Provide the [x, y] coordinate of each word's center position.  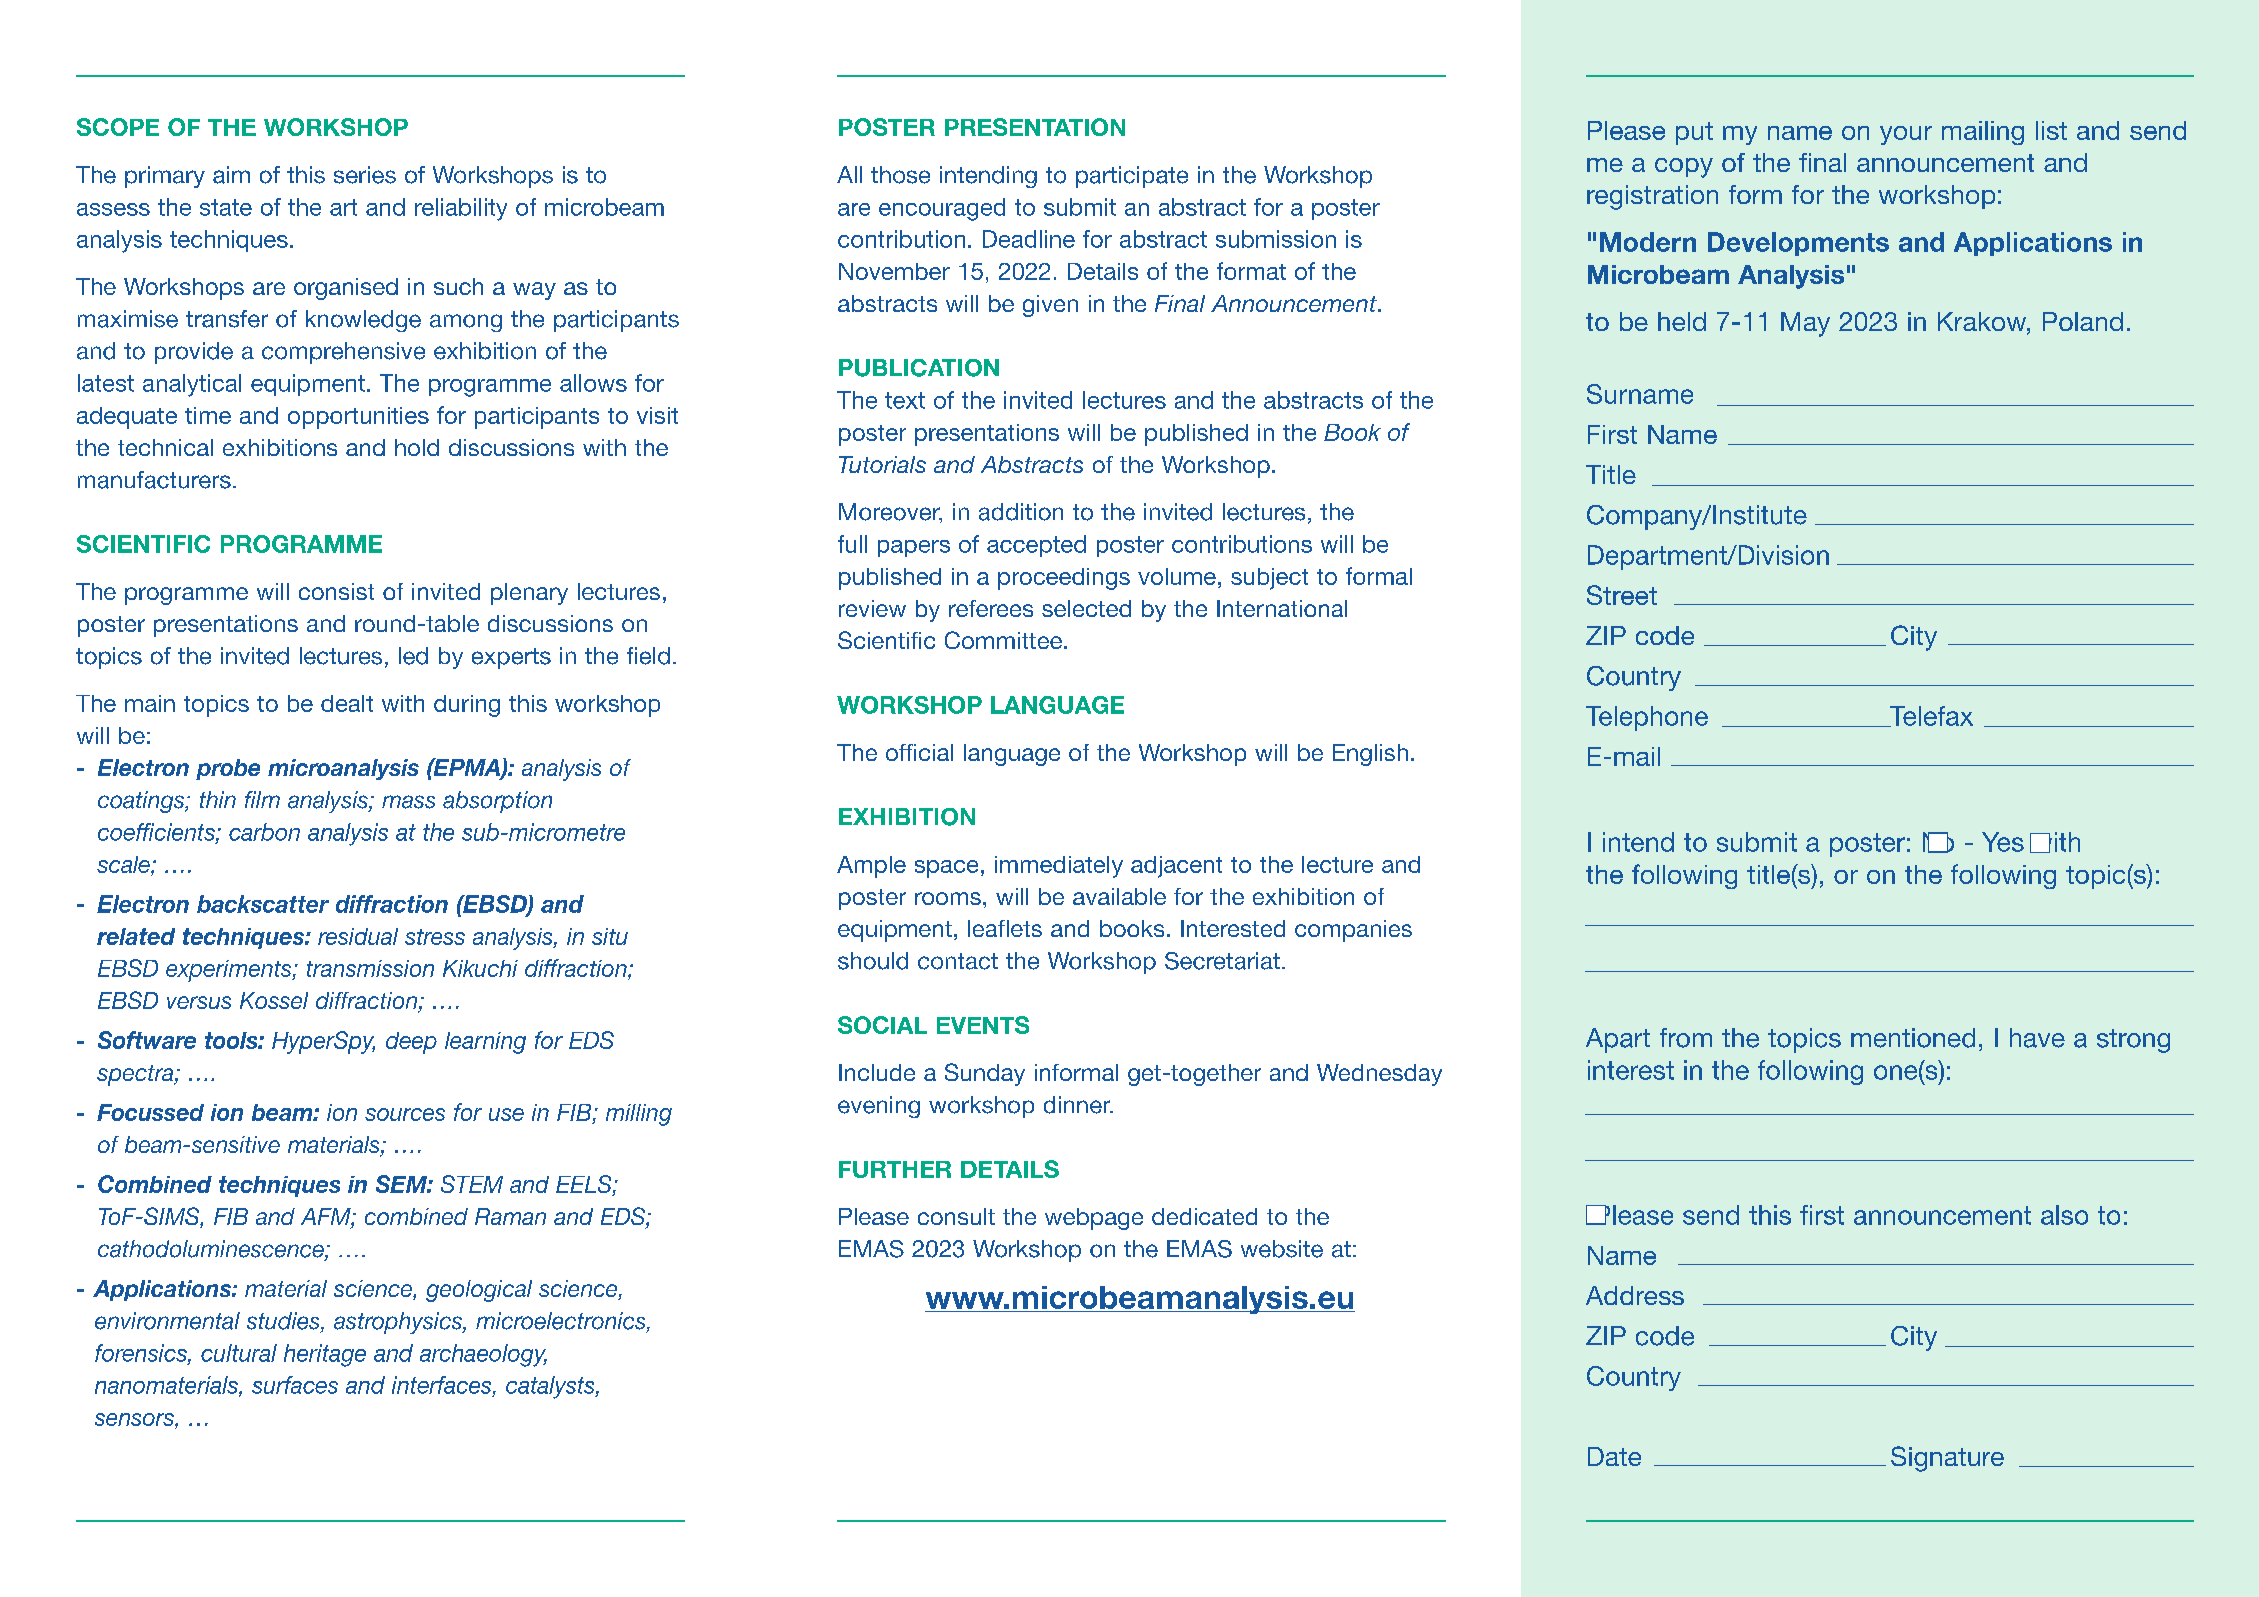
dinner [1078, 1105]
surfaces [295, 1385]
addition [1021, 512]
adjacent [1176, 867]
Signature [1947, 1459]
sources [405, 1114]
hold [417, 447]
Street [1622, 595]
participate [1132, 177]
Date [1614, 1456]
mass [408, 802]
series [365, 175]
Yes [2003, 842]
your [1906, 135]
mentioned [1913, 1038]
